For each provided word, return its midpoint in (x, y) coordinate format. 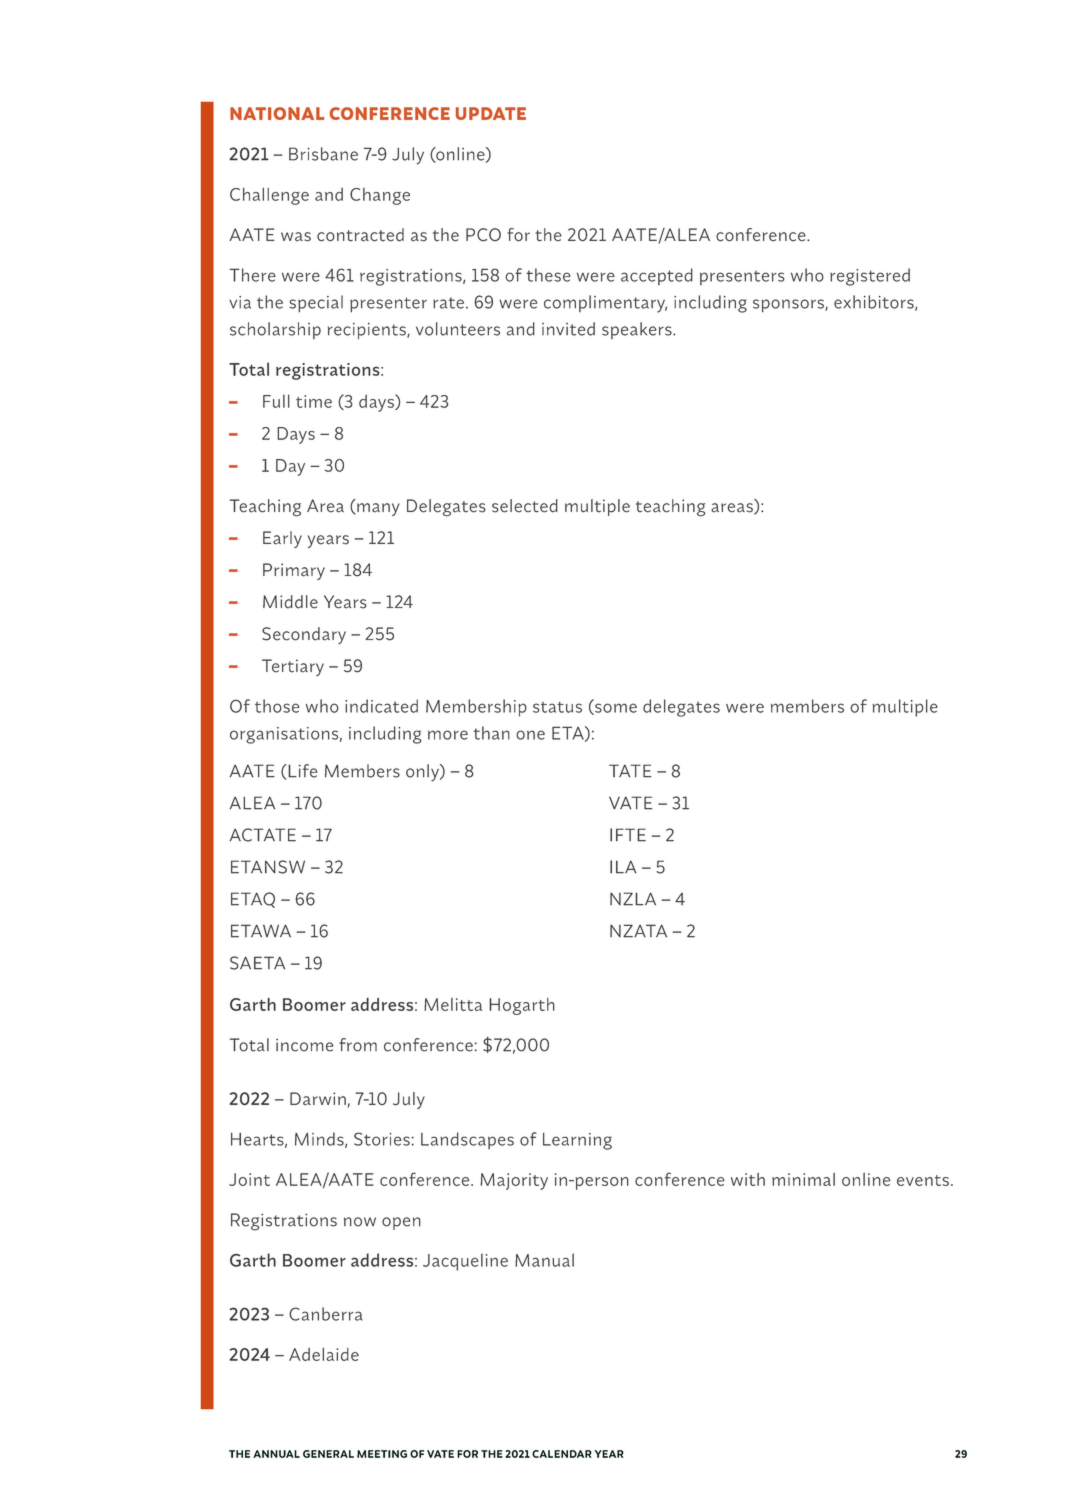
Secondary (304, 635)
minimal (803, 1179)
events (923, 1180)
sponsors (789, 305)
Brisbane (323, 154)
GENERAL (328, 1454)
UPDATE (491, 113)
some (615, 709)
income (304, 1045)
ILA (623, 867)
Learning (577, 1141)
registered (870, 277)
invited (568, 329)
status (557, 707)
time (314, 401)
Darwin (318, 1099)
